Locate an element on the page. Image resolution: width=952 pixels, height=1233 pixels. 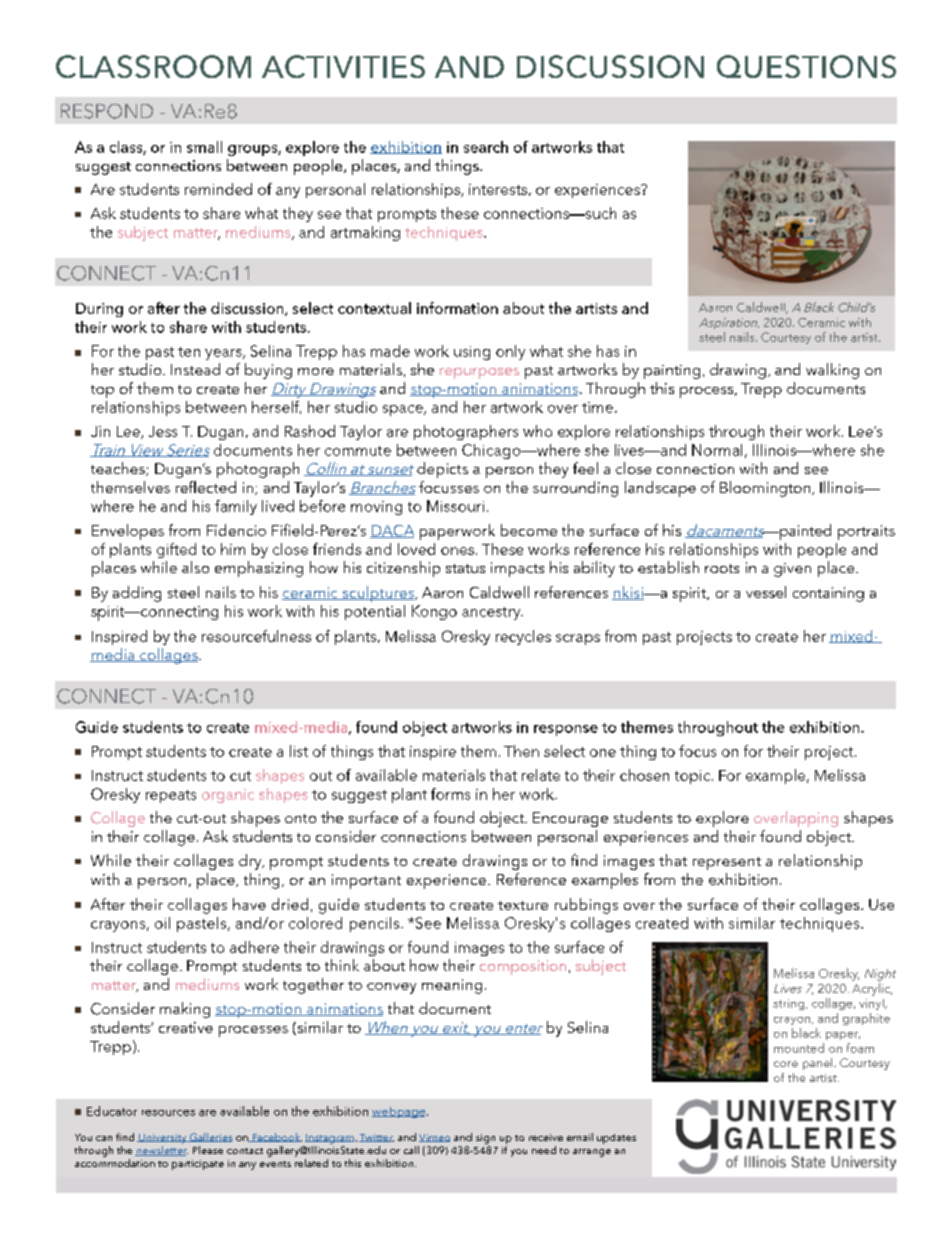
ancestry is located at coordinates (492, 613).
